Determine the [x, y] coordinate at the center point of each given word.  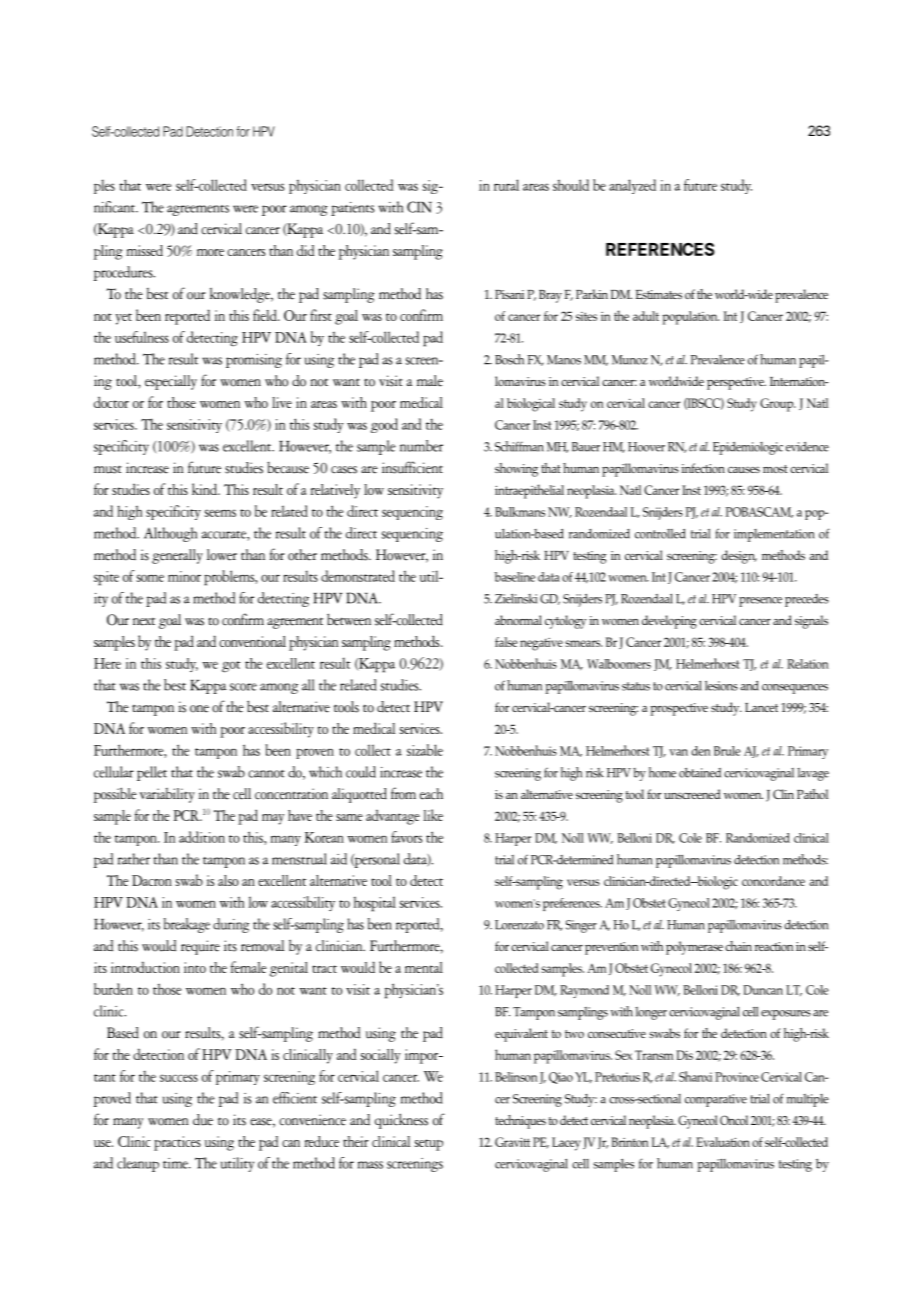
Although [170, 534]
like [433, 815]
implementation [774, 535]
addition [202, 837]
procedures [124, 273]
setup [428, 1145]
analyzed [632, 186]
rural [506, 185]
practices [177, 1143]
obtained [700, 773]
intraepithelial [529, 491]
